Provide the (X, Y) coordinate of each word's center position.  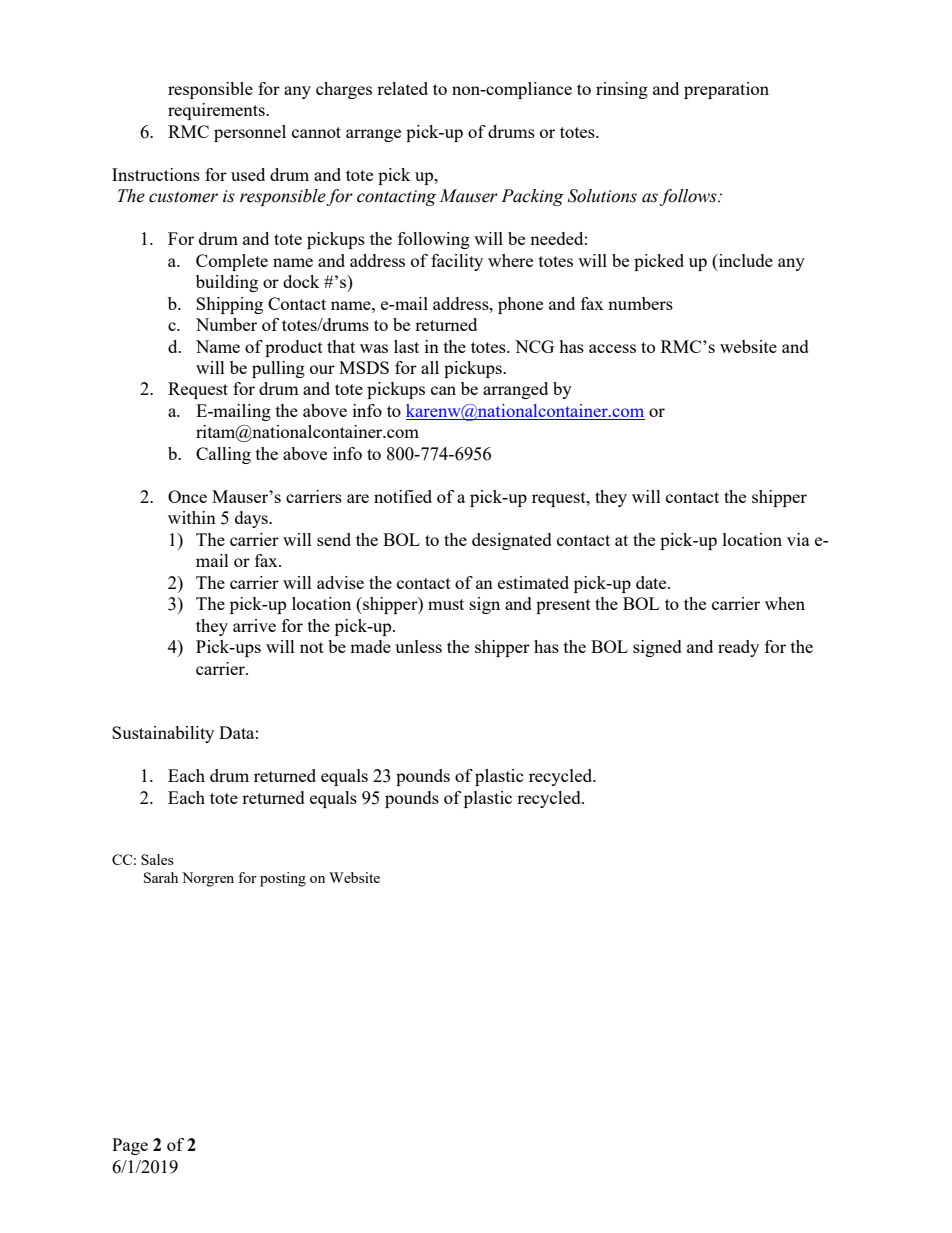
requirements (217, 111)
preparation (726, 90)
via (798, 539)
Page (130, 1146)
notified (403, 496)
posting (283, 879)
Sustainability (163, 734)
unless (418, 646)
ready (738, 648)
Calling (223, 455)
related (402, 88)
